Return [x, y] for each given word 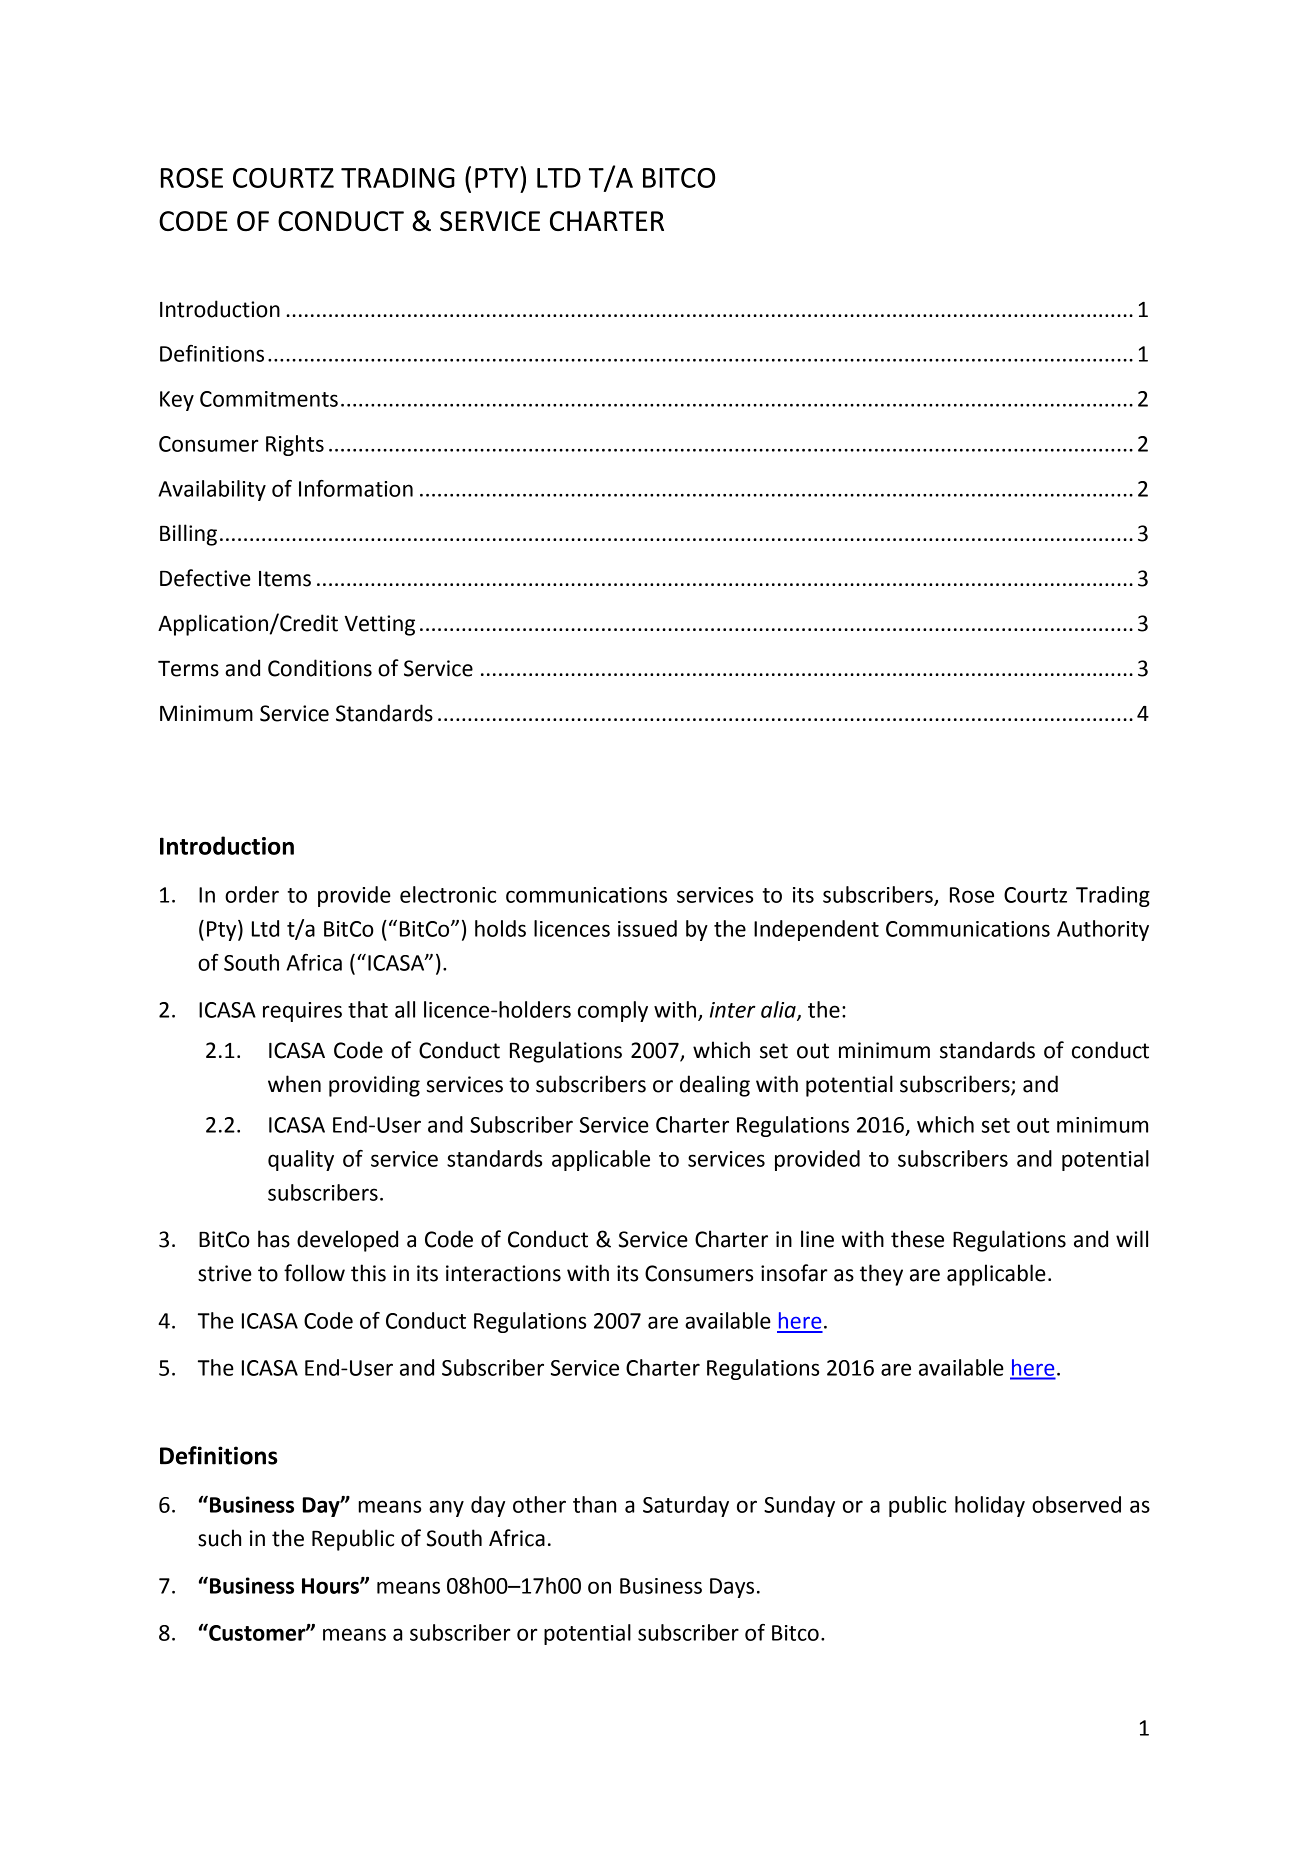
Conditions [320, 668]
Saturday [686, 1506]
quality [301, 1160]
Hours [331, 1586]
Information [356, 488]
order [252, 894]
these [917, 1239]
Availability [212, 490]
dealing [715, 1086]
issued [647, 928]
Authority [1103, 930]
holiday [990, 1506]
